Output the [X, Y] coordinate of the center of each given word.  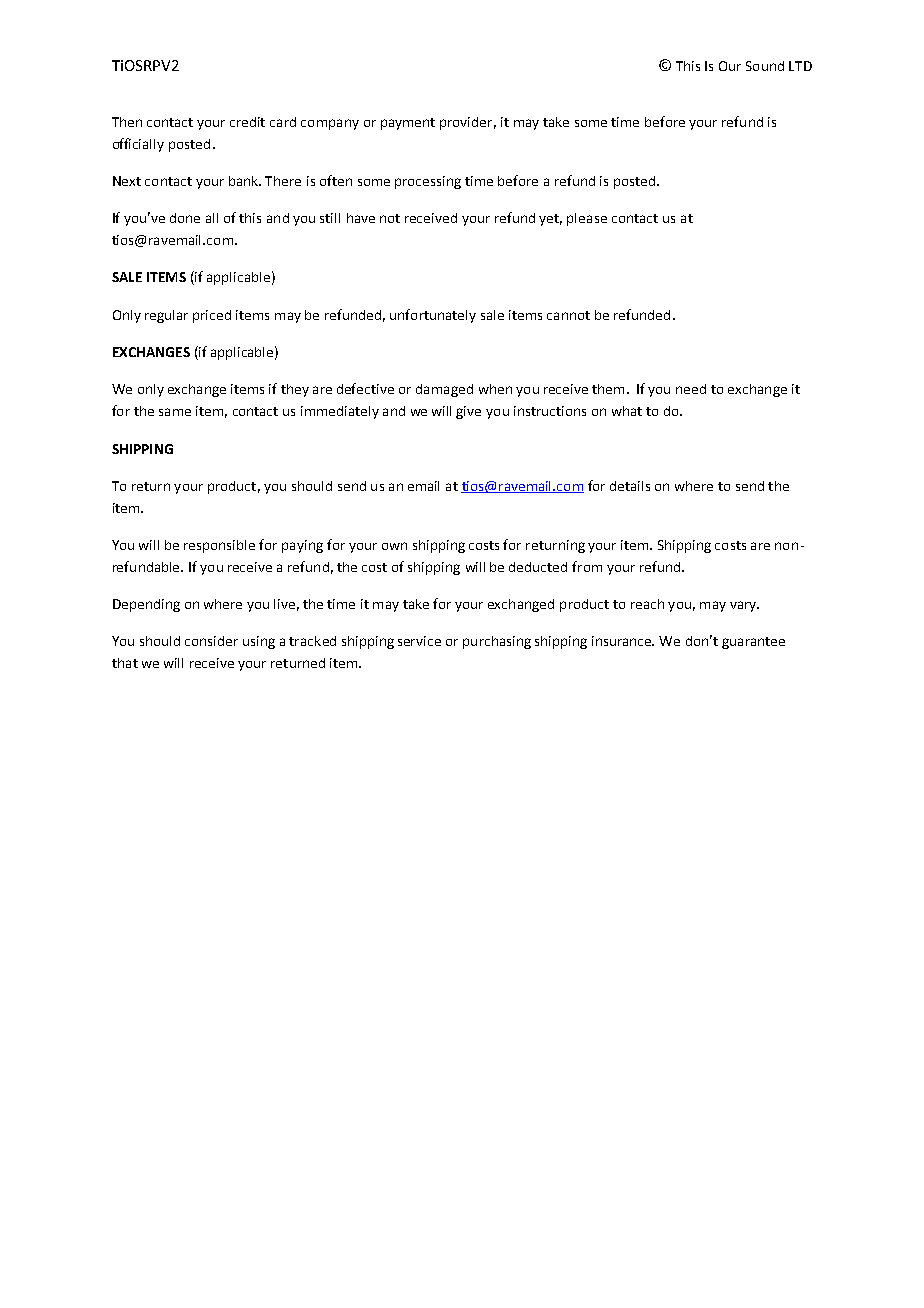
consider [211, 641]
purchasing [497, 642]
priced [212, 316]
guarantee [753, 643]
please [587, 219]
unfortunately [433, 316]
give [468, 412]
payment [408, 124]
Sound [765, 66]
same [175, 412]
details [630, 486]
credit [247, 122]
